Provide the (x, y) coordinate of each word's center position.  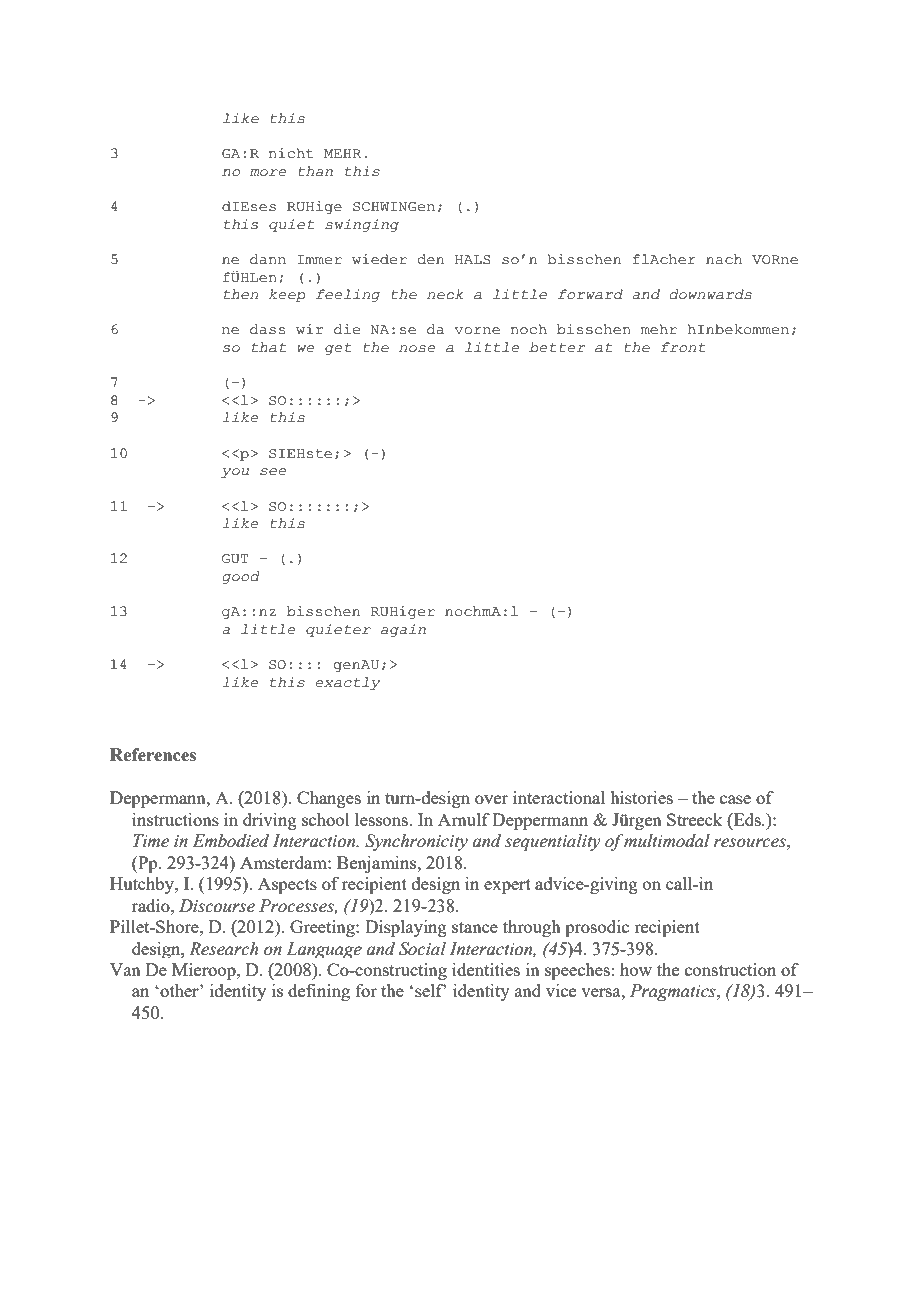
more (268, 173)
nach (724, 259)
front (683, 347)
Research (223, 949)
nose (417, 349)
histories (641, 797)
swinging (362, 225)
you (235, 473)
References (153, 755)
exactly (348, 683)
